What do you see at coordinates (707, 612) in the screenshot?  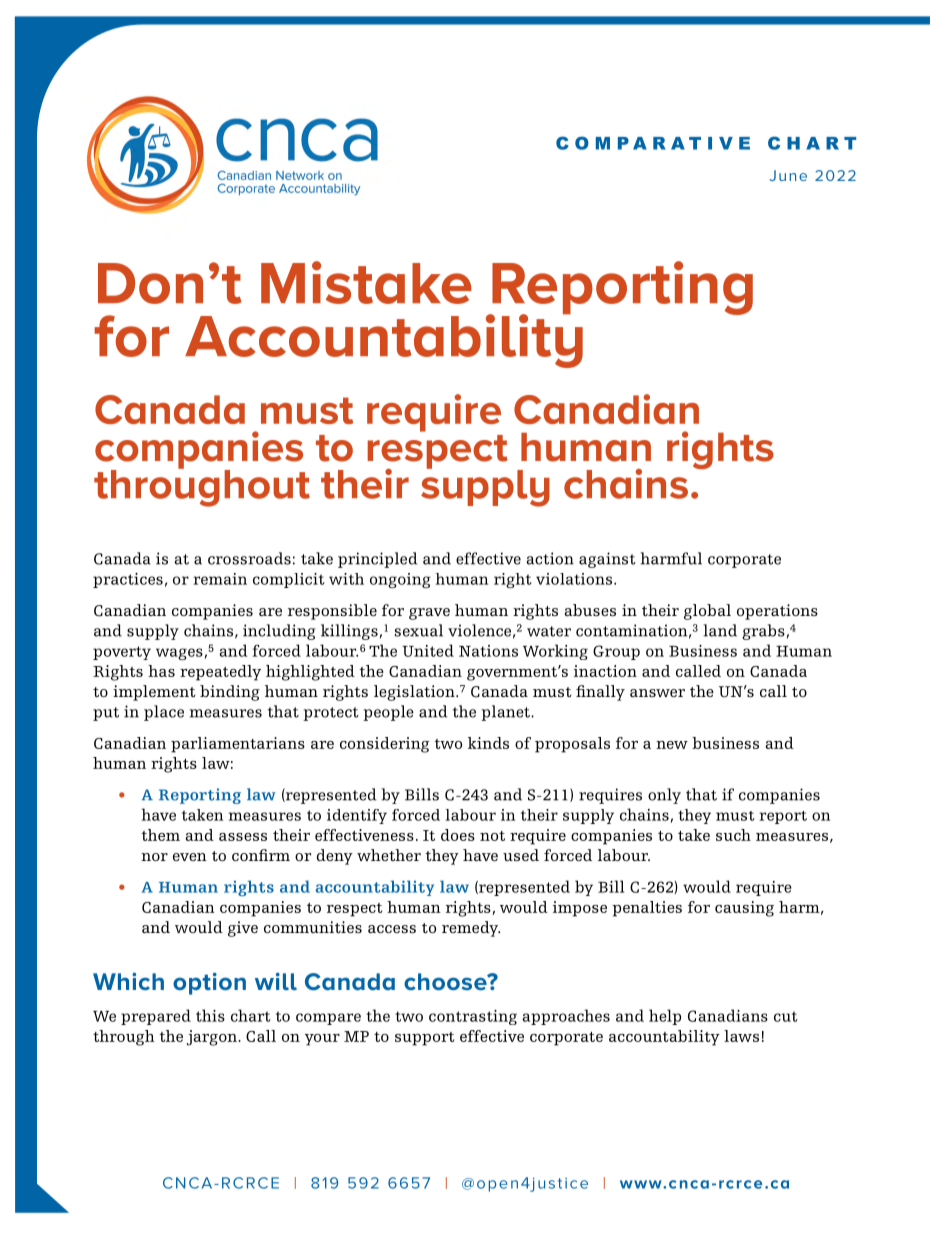 I see `global` at bounding box center [707, 612].
